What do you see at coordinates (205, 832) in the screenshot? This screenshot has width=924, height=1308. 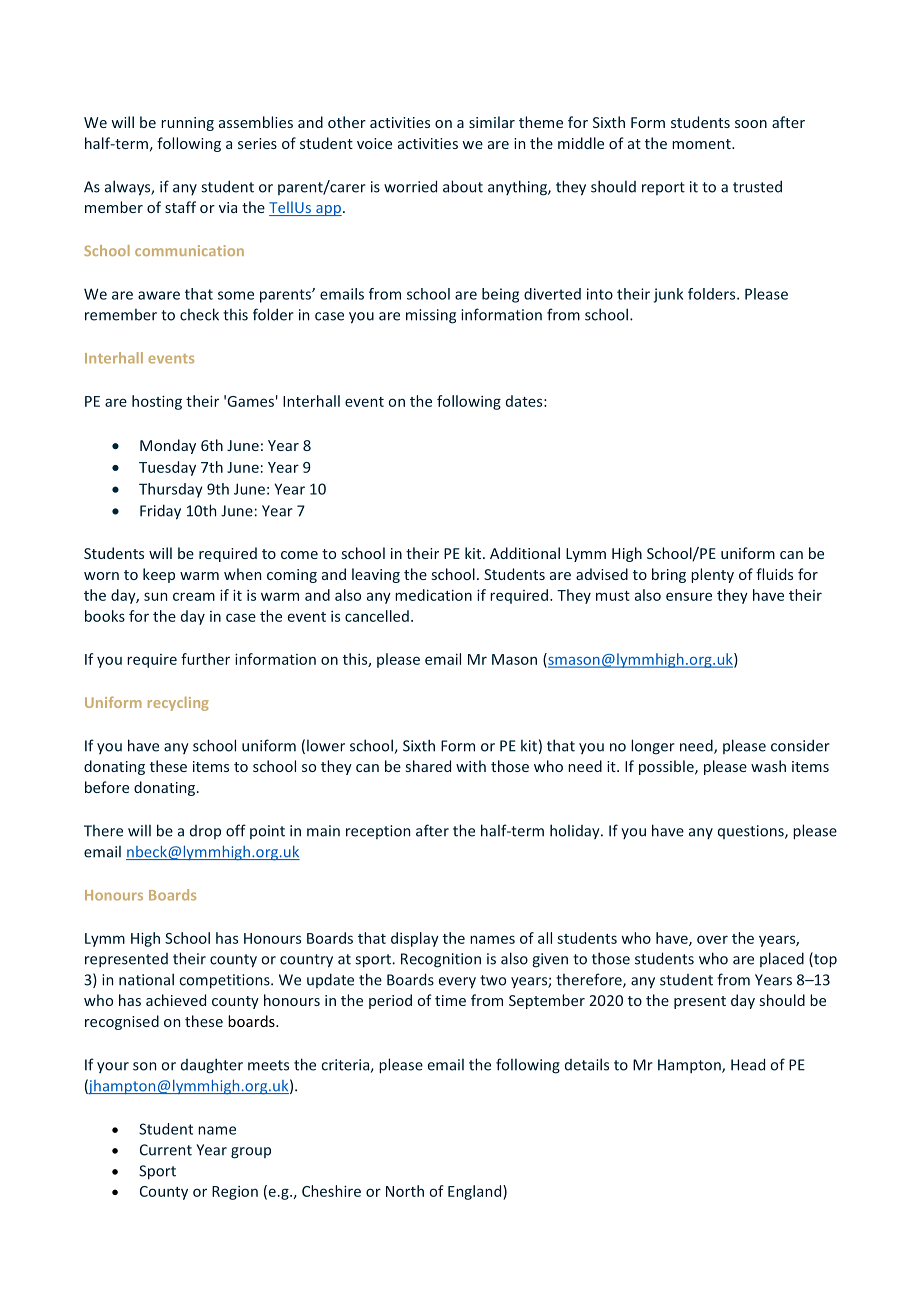 I see `drop` at bounding box center [205, 832].
